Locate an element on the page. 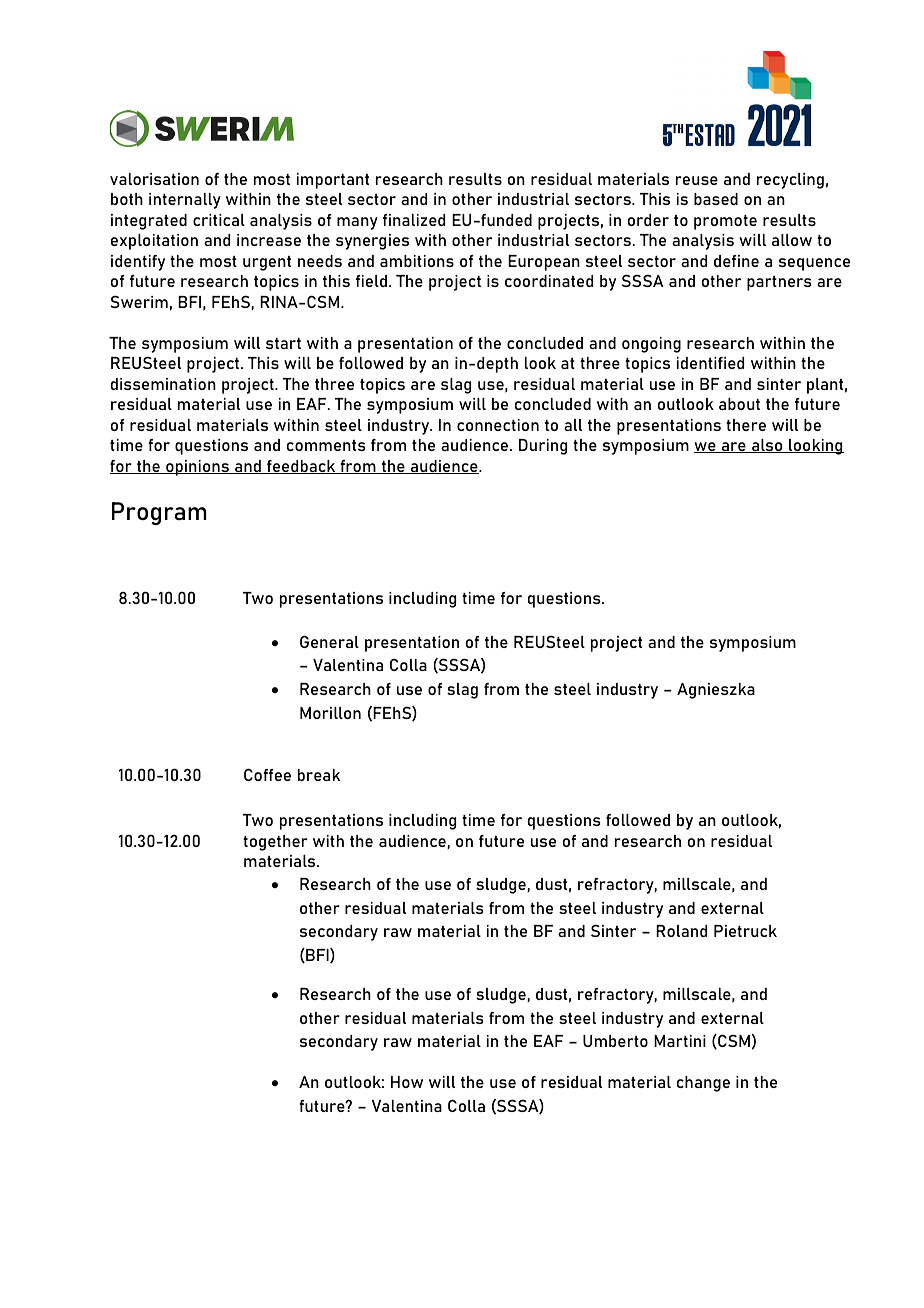 The height and width of the image is (1308, 924). How is located at coordinates (407, 1082).
